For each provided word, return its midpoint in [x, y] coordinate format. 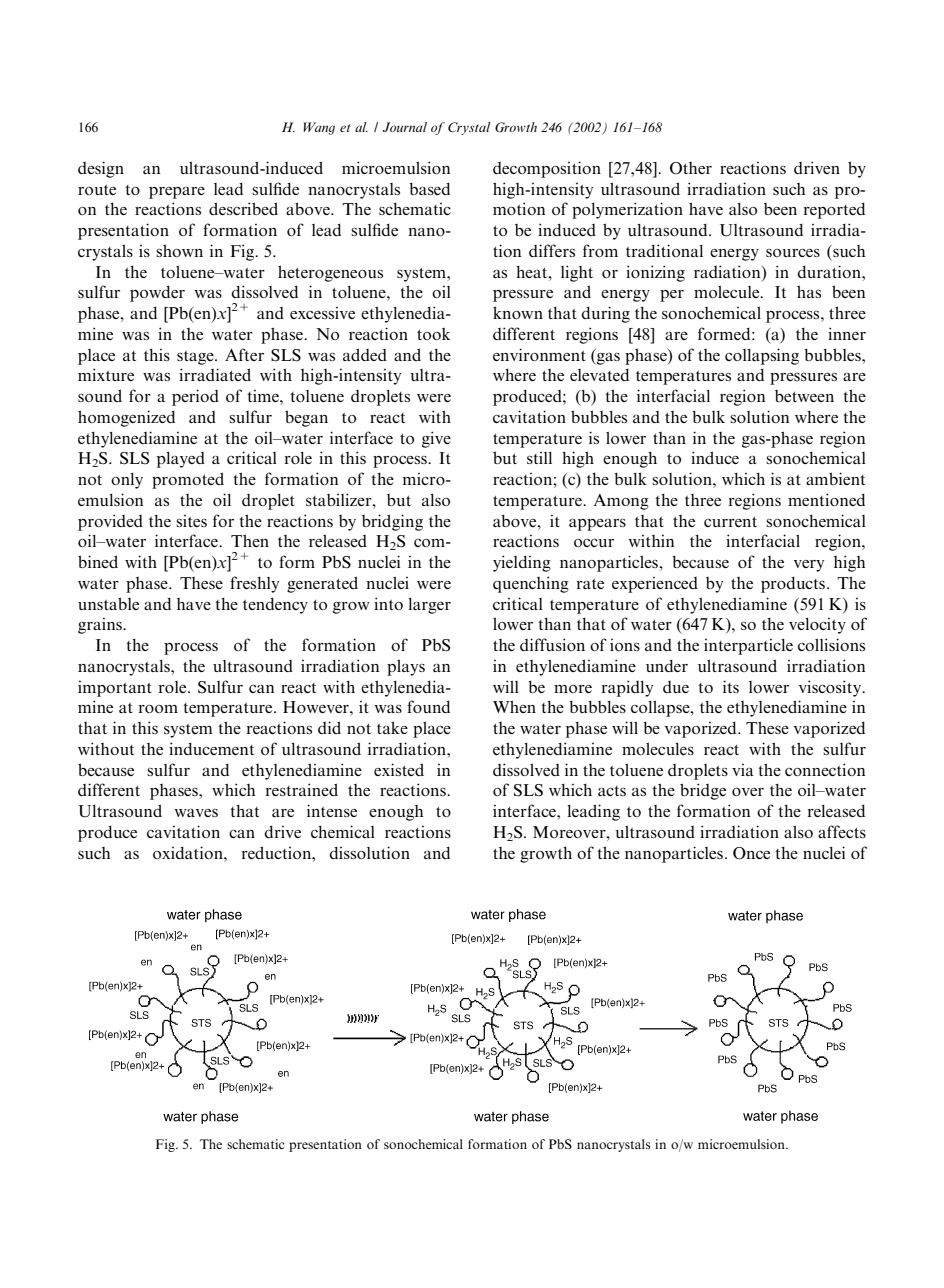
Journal [405, 127]
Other [691, 168]
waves [196, 813]
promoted [188, 480]
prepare [177, 193]
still [539, 458]
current [730, 522]
